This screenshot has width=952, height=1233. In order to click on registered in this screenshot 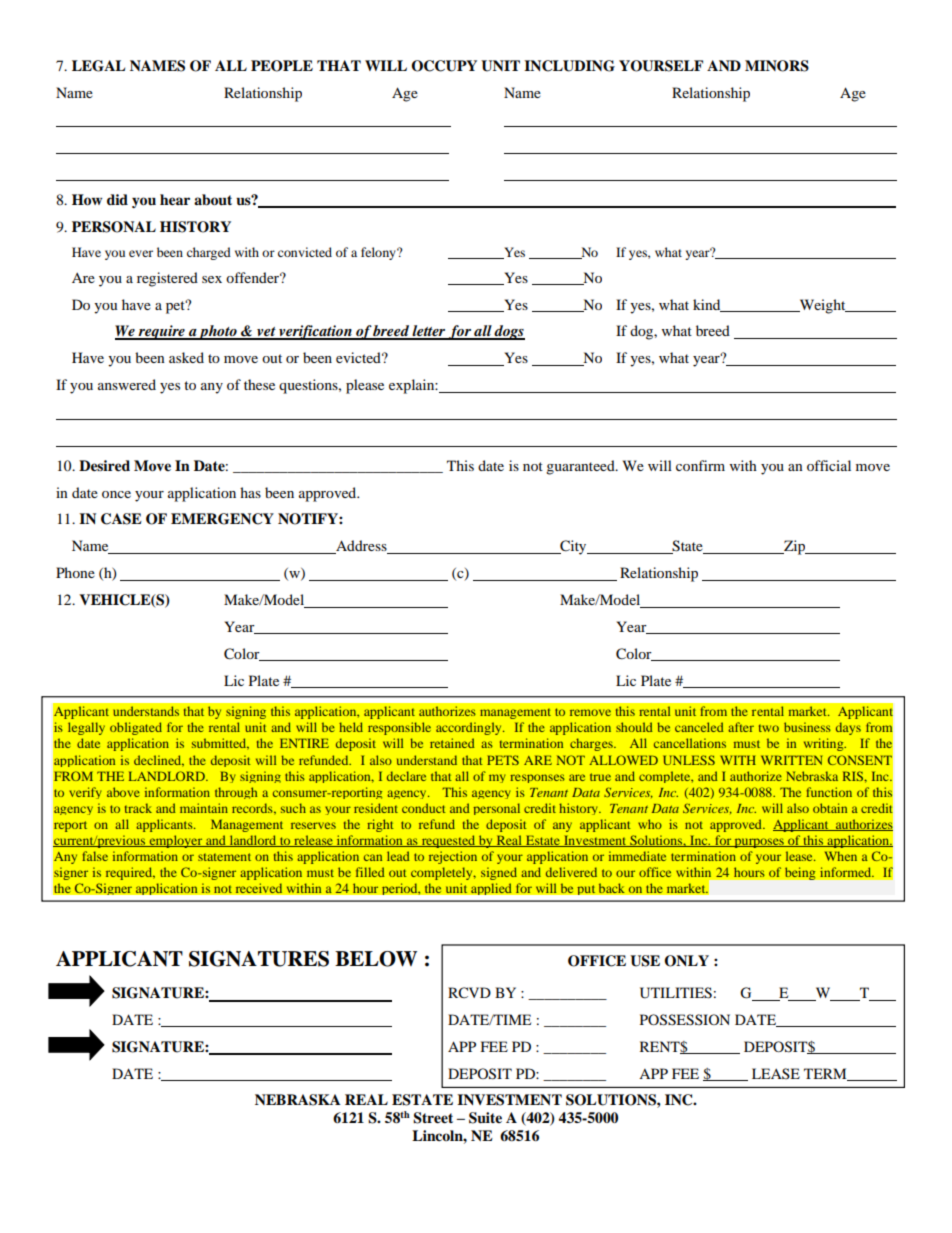, I will do `click(167, 279)`.
